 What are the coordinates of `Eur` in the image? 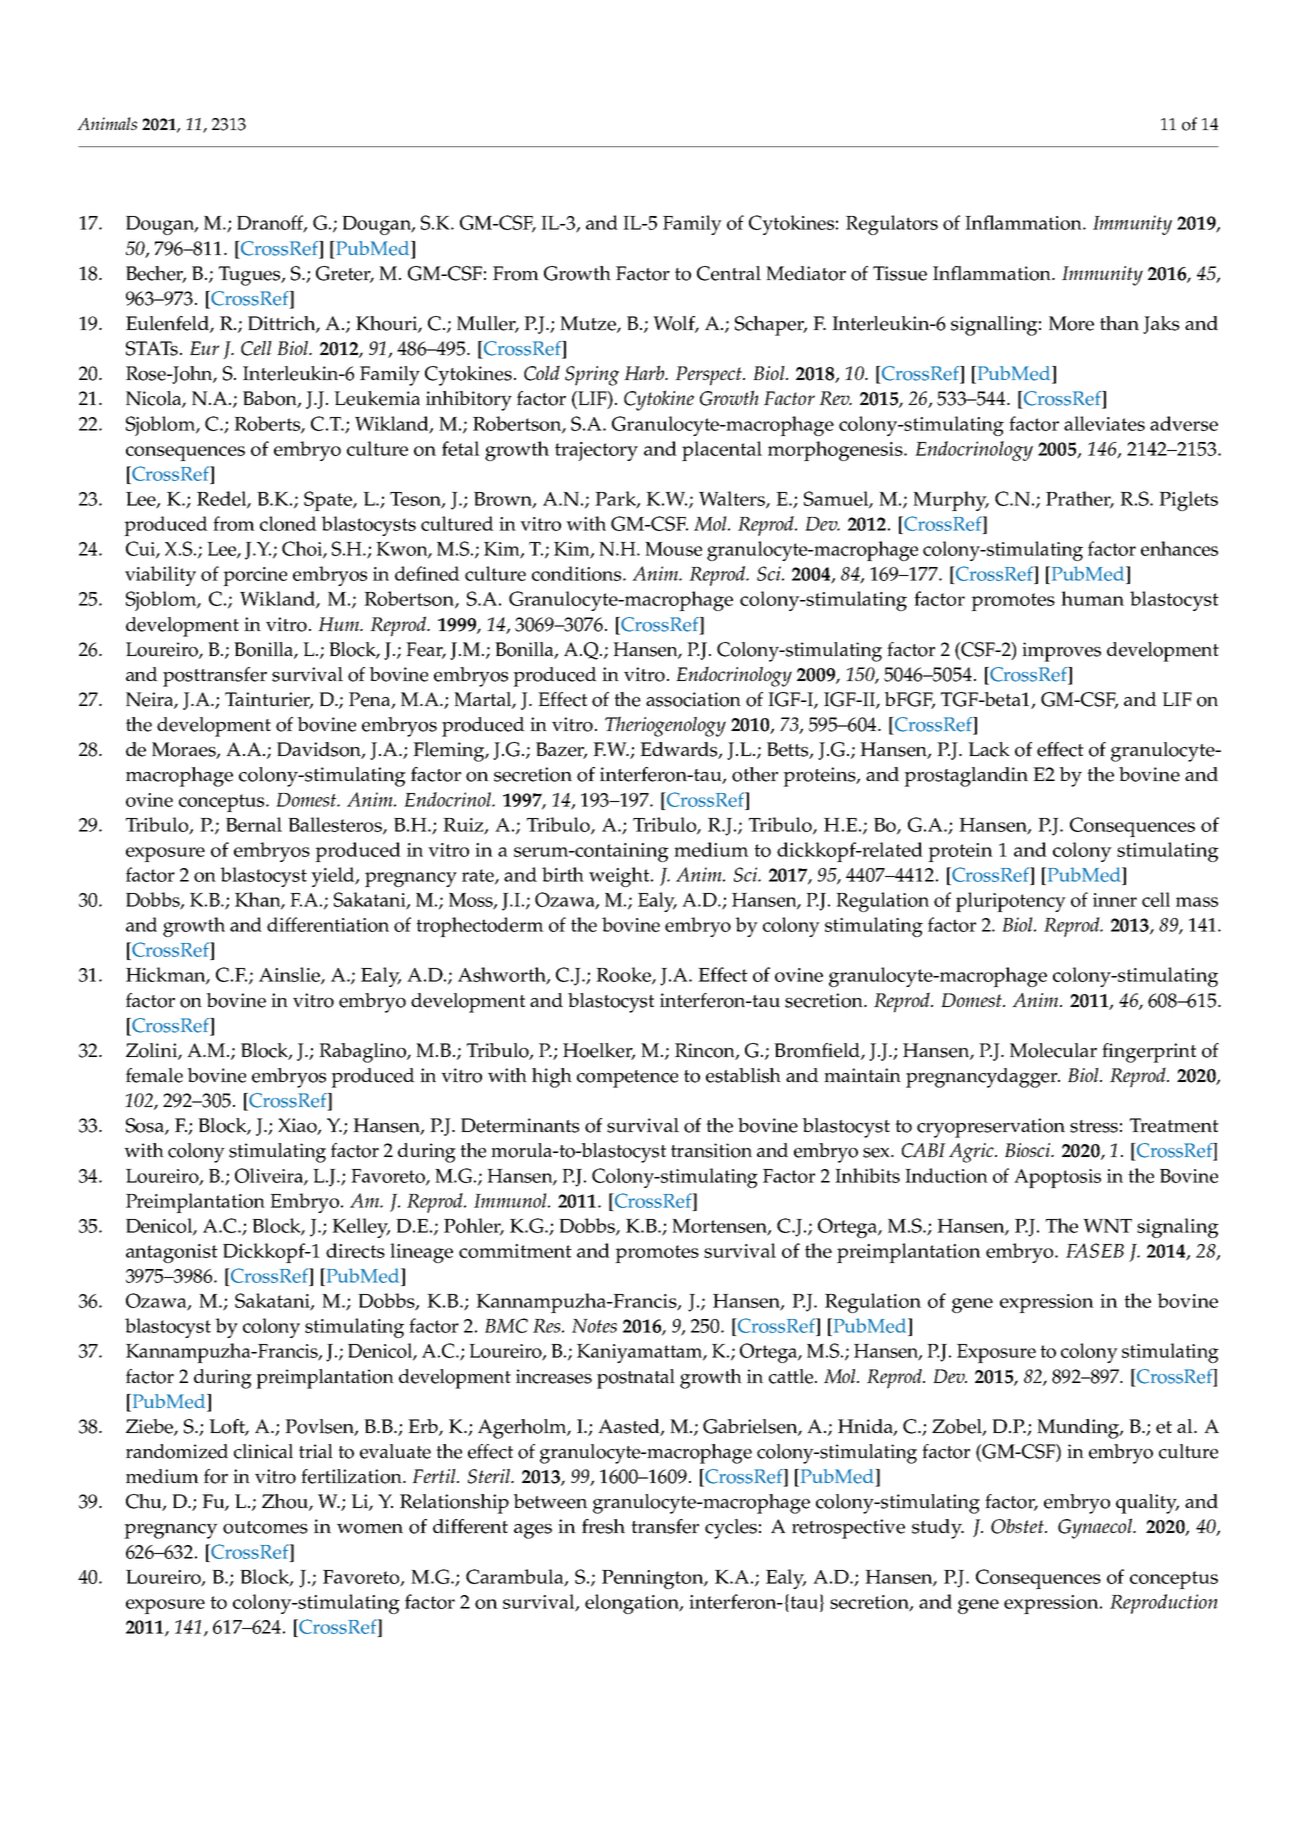 It's located at (204, 348).
